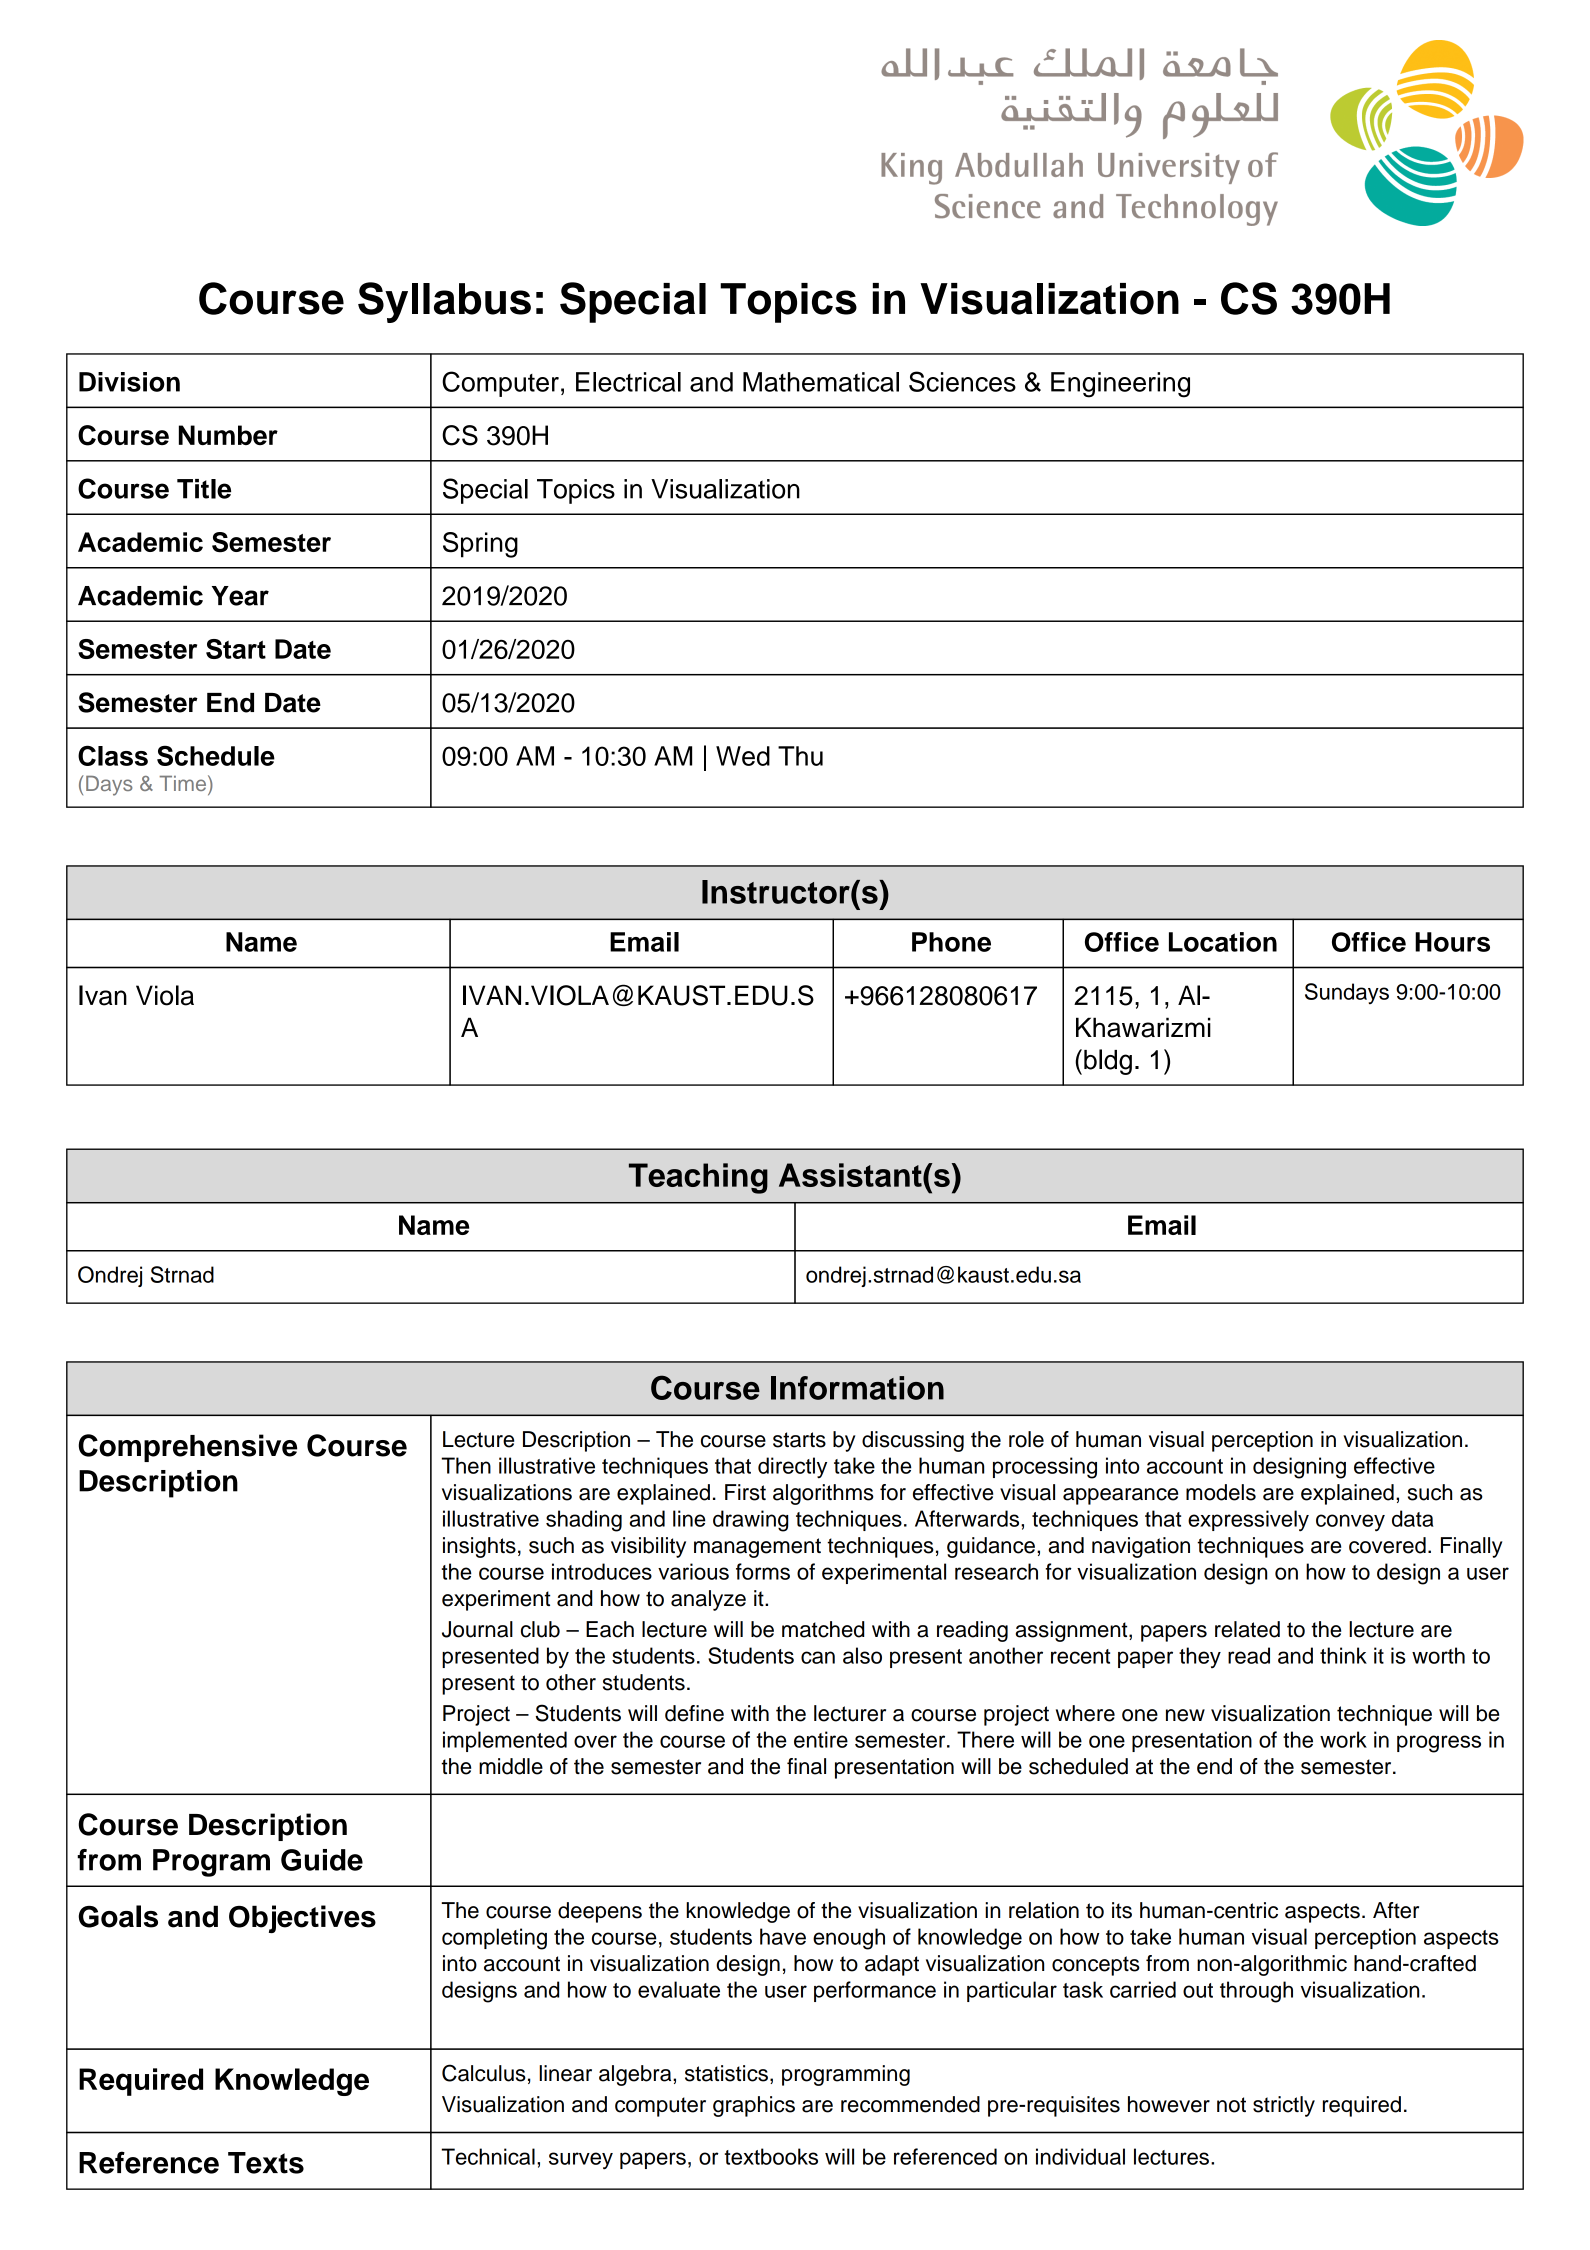 This document has width=1590, height=2250. What do you see at coordinates (477, 1629) in the document?
I see `Journal` at bounding box center [477, 1629].
